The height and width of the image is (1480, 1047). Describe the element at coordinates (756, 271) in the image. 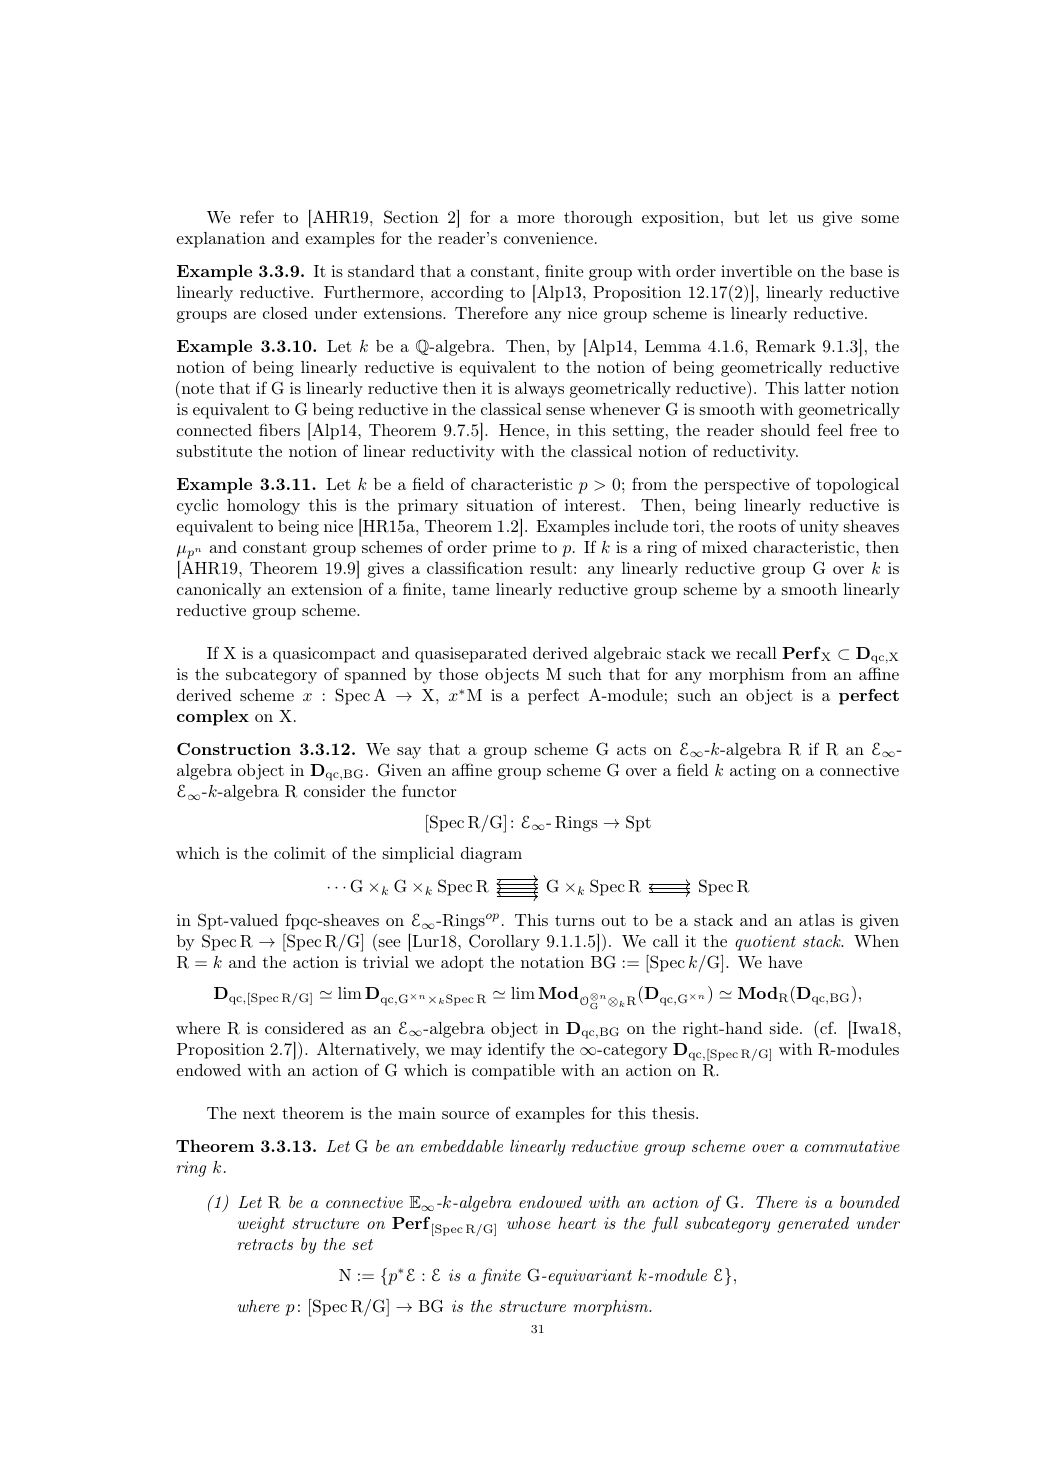

I see `invertible` at that location.
